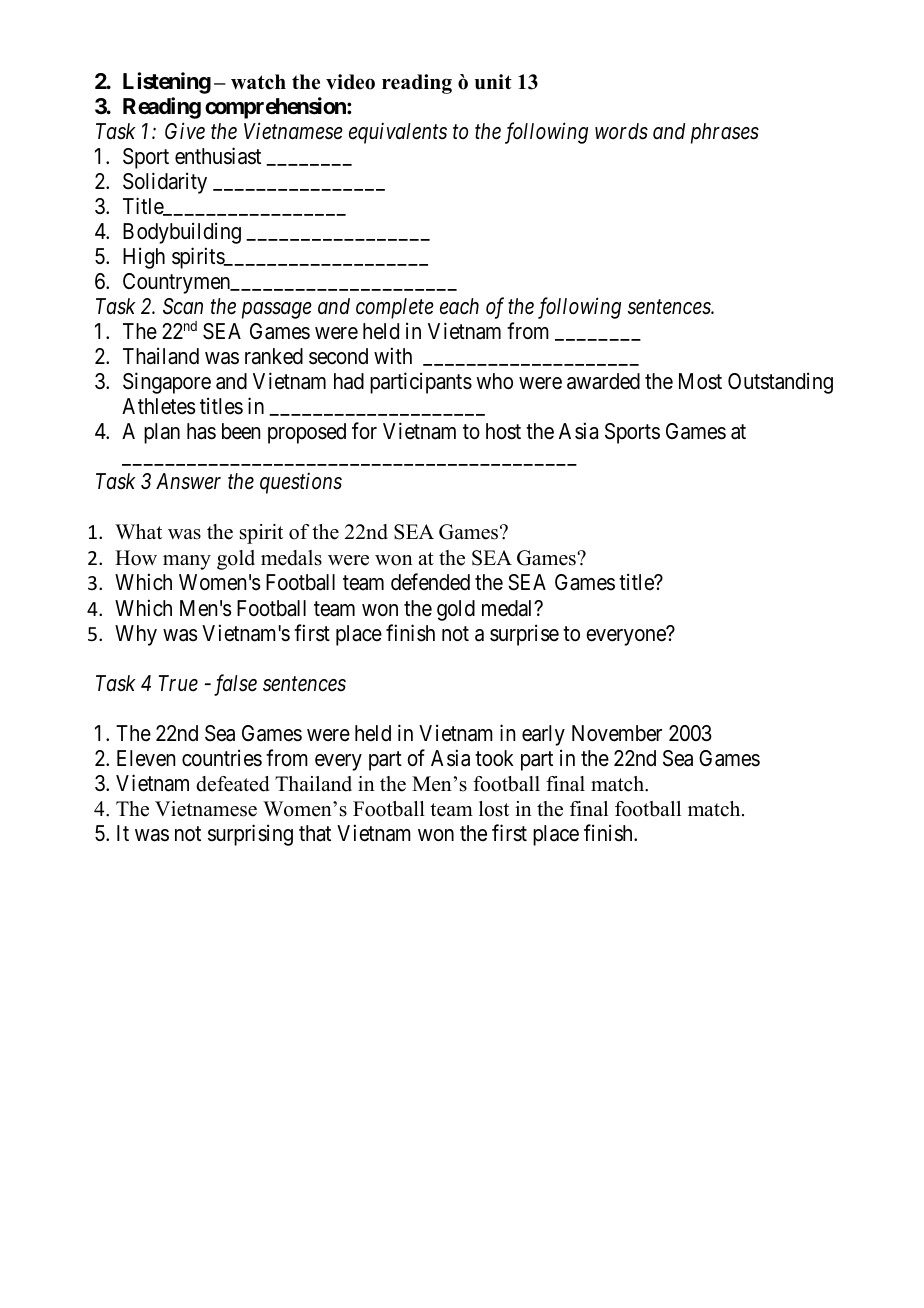 This page has height=1308, width=924. I want to click on November, so click(617, 733).
